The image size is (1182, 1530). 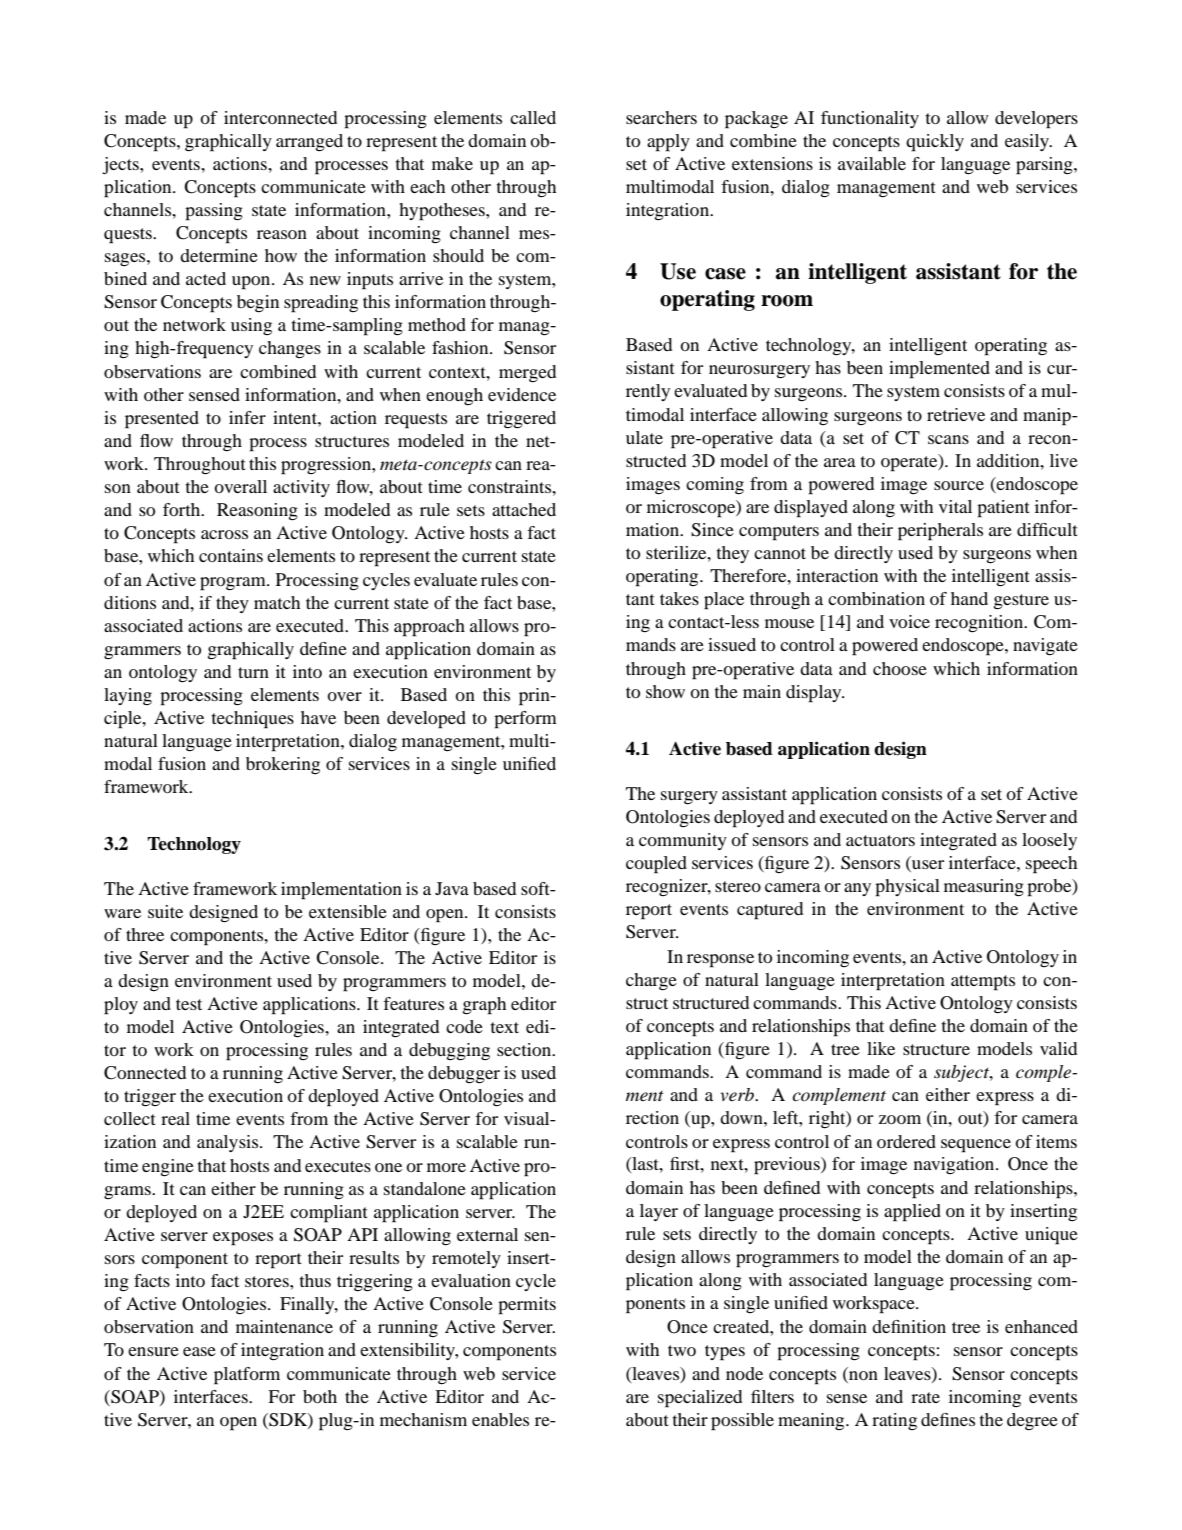 What do you see at coordinates (247, 1376) in the screenshot?
I see `platform` at bounding box center [247, 1376].
